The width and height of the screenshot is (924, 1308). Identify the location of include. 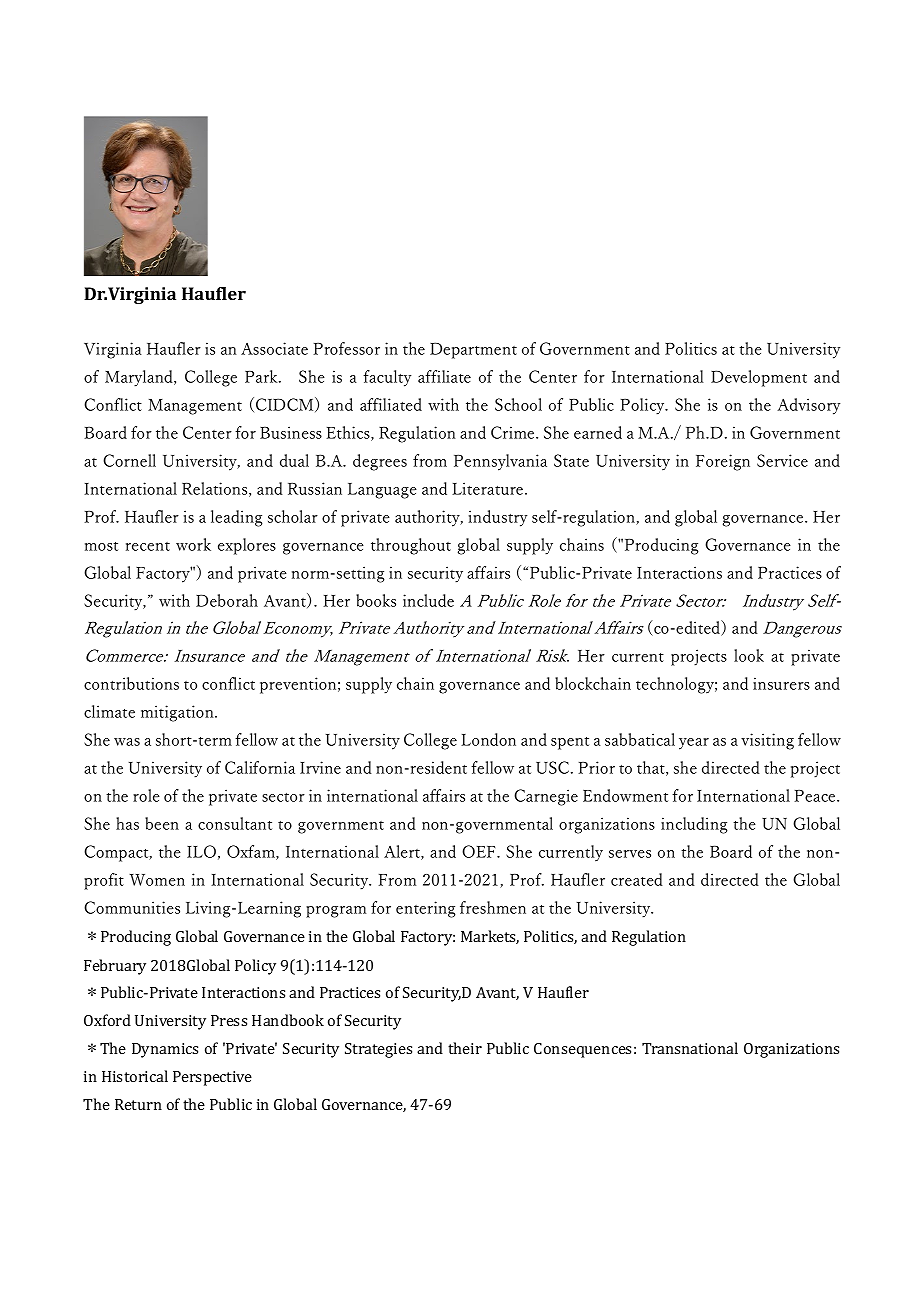
(428, 600).
